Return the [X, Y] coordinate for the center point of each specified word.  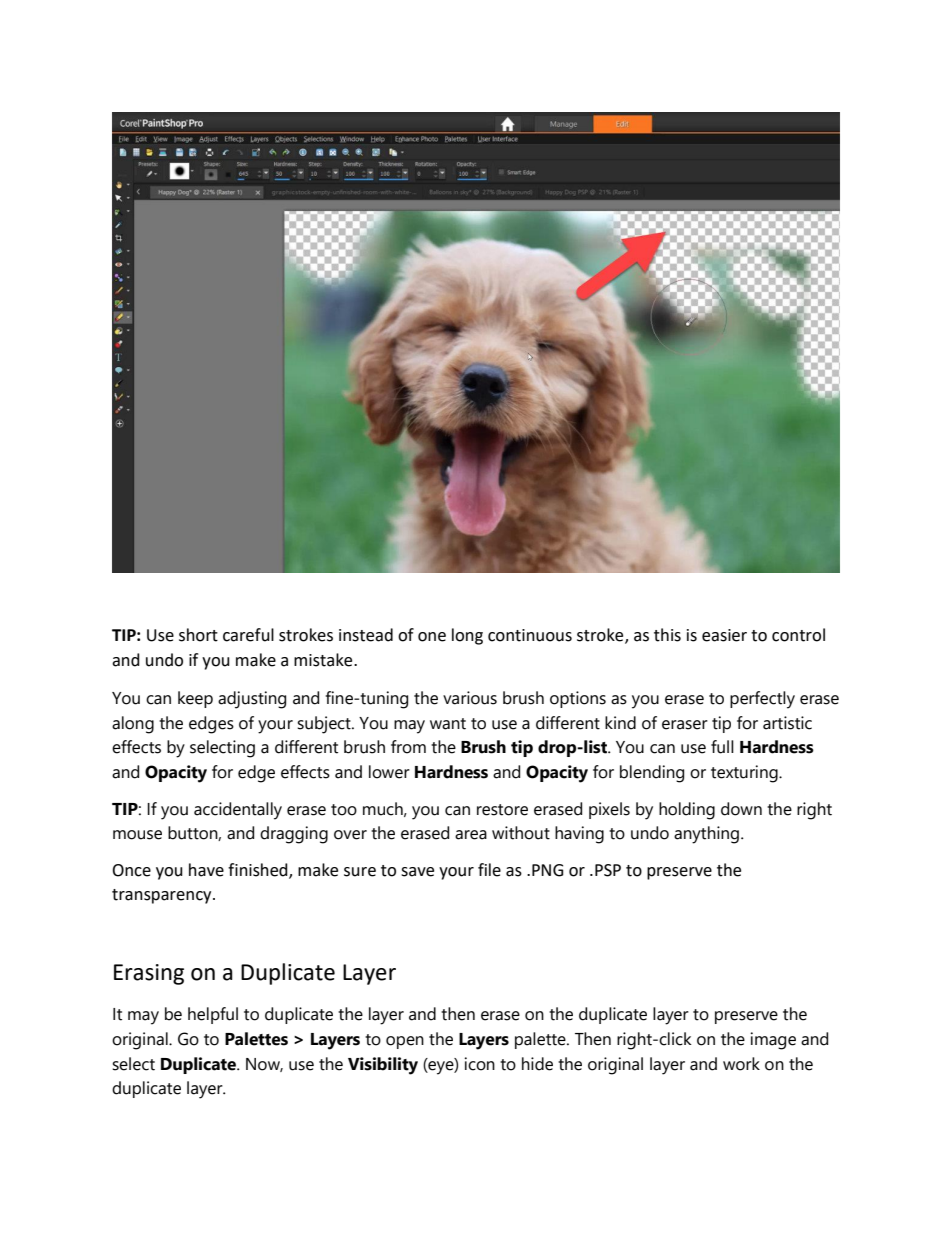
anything [706, 835]
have [206, 870]
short [198, 635]
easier [724, 635]
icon [480, 1064]
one [432, 637]
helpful [213, 1015]
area [471, 835]
